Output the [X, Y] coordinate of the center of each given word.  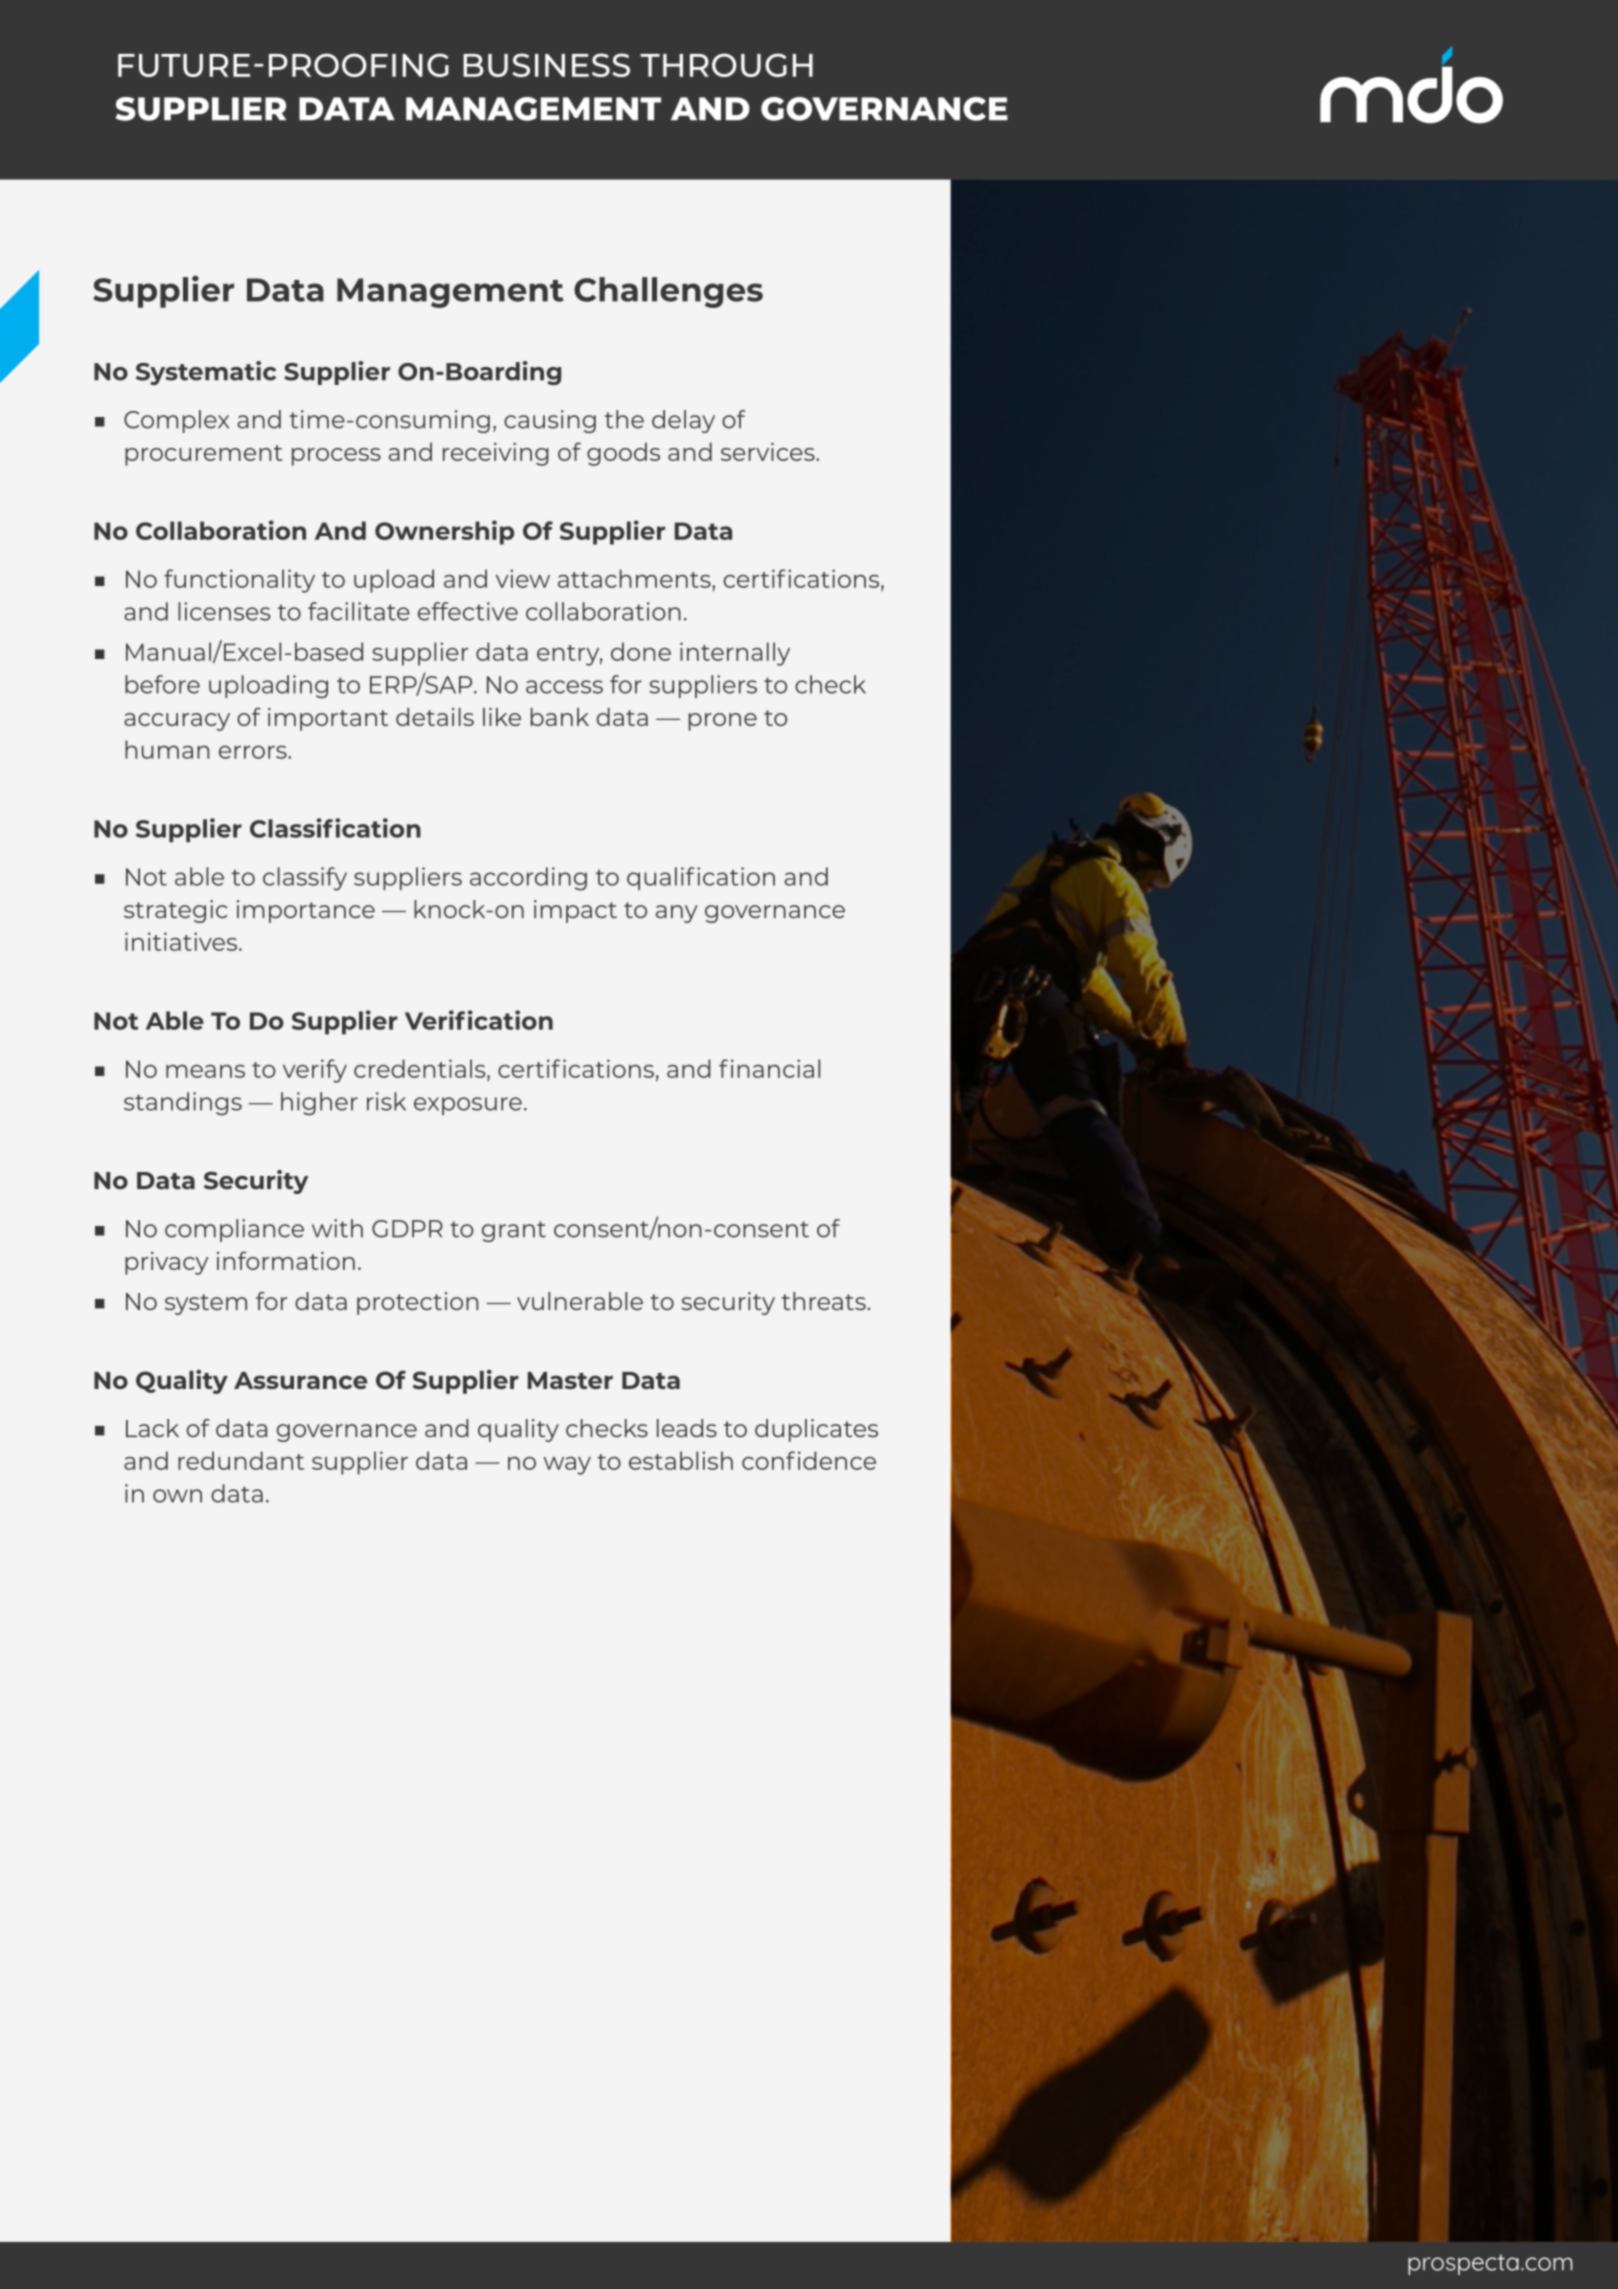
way [567, 1466]
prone [723, 722]
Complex [176, 421]
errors [254, 752]
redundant [241, 1460]
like [502, 717]
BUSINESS [546, 65]
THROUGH [726, 65]
